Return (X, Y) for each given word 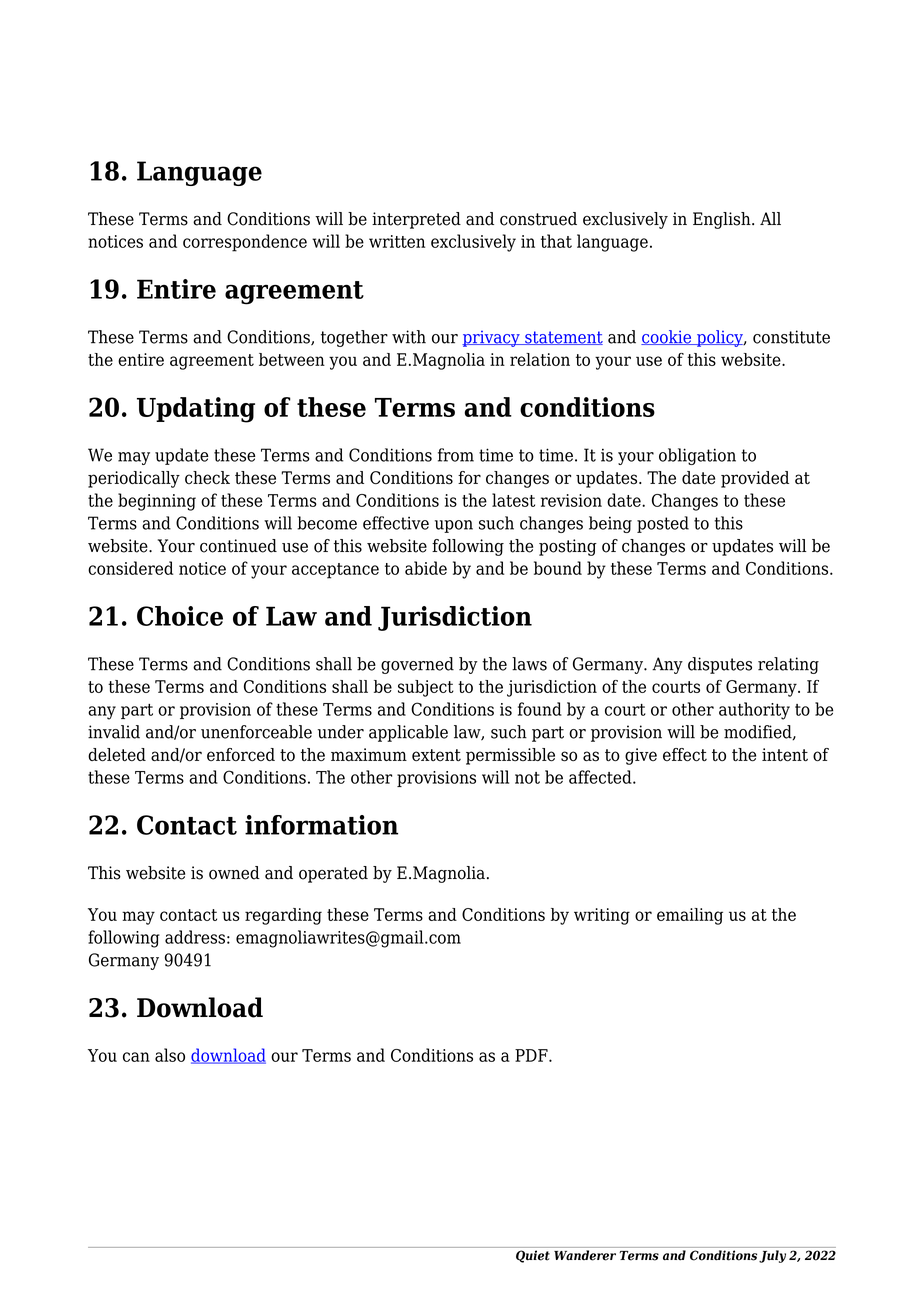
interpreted (416, 220)
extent (436, 755)
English (723, 220)
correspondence (245, 243)
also (170, 1055)
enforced (241, 755)
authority (754, 711)
